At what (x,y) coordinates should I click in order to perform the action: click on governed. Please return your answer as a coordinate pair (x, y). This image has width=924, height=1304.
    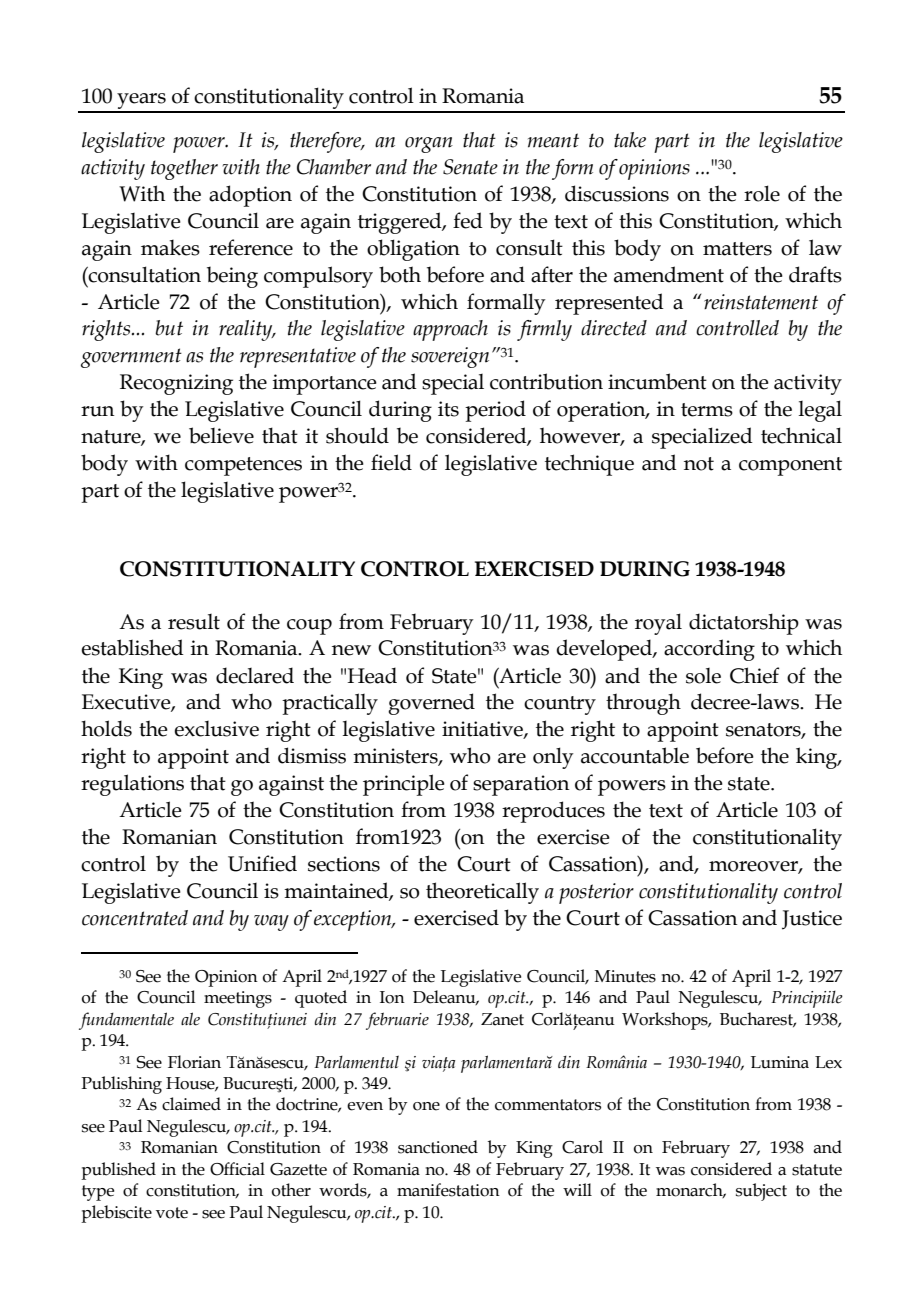
    Looking at the image, I should click on (431, 704).
